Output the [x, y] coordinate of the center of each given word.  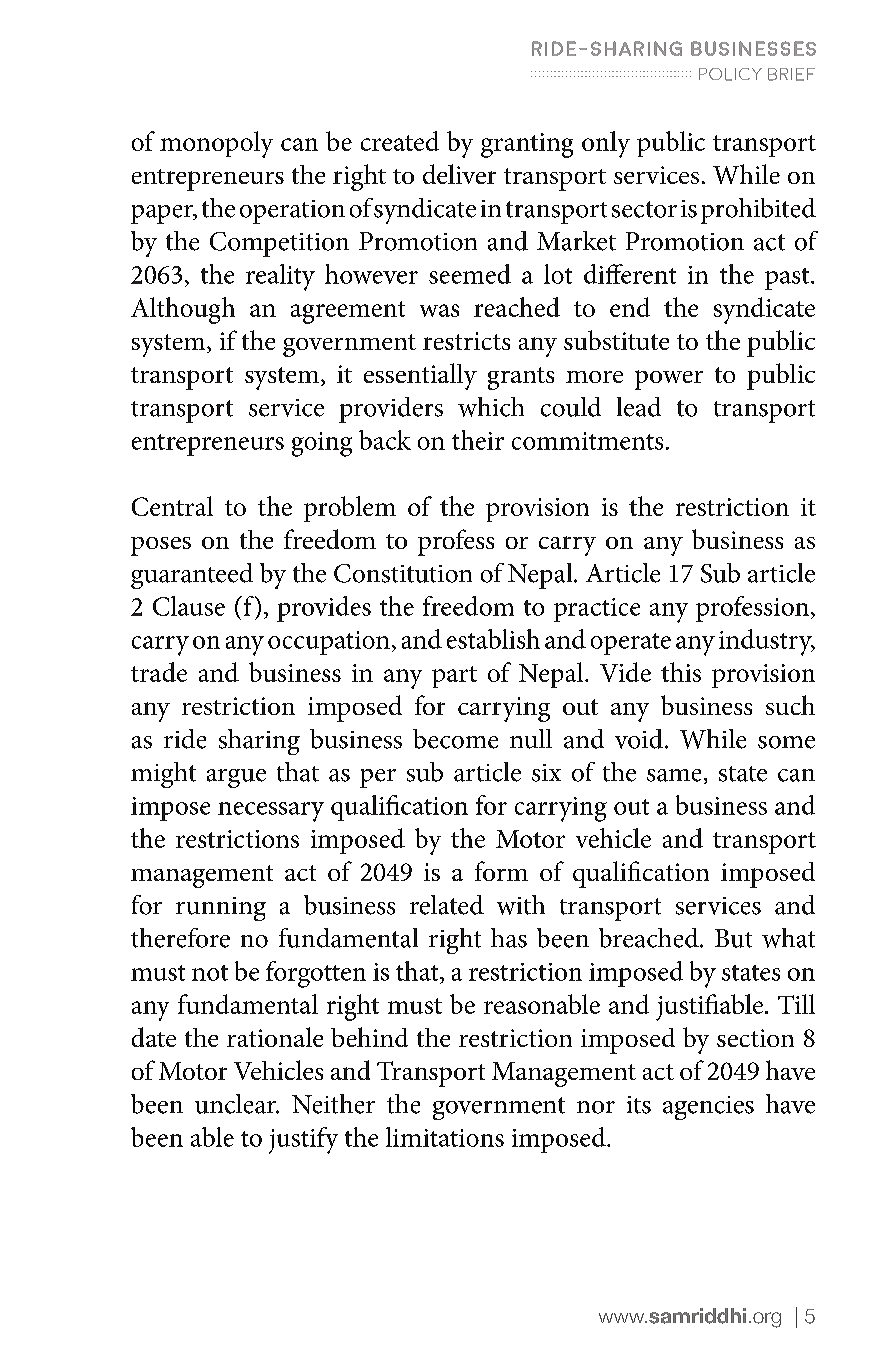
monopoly [216, 144]
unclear [237, 1104]
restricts [466, 341]
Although [183, 310]
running [221, 909]
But [733, 938]
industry [766, 642]
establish [493, 639]
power [669, 380]
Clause [189, 606]
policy [730, 74]
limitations [445, 1137]
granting [527, 145]
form [501, 871]
